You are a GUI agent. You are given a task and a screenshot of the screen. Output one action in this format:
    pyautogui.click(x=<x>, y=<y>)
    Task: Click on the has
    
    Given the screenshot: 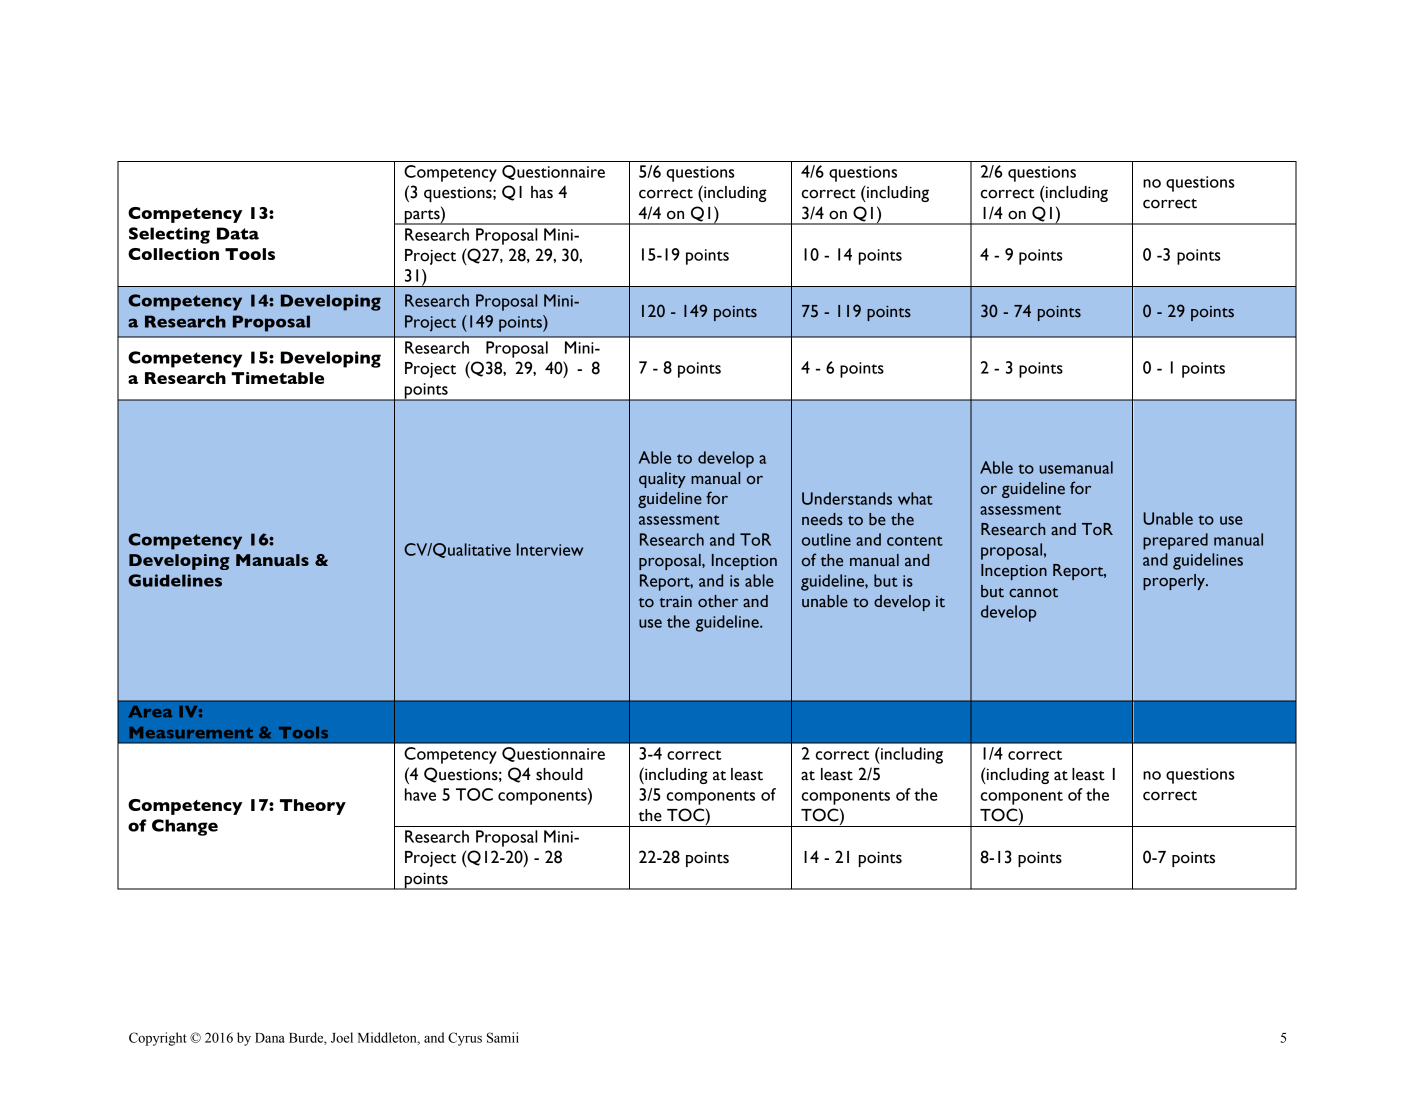 What is the action you would take?
    pyautogui.click(x=542, y=192)
